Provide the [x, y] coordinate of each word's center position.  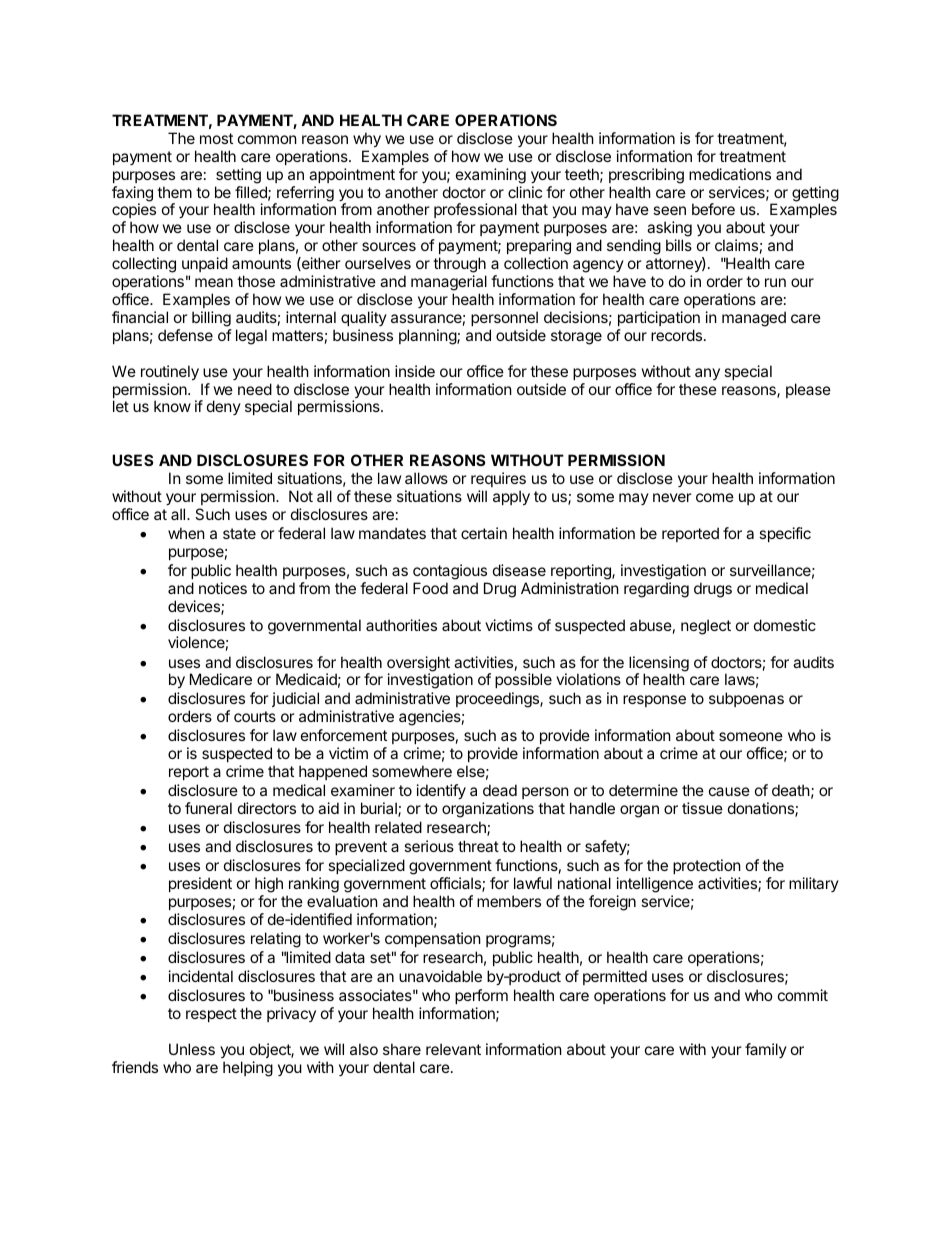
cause [729, 791]
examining [491, 176]
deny [224, 407]
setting [238, 176]
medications [730, 174]
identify [441, 791]
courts [255, 716]
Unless [192, 1049]
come [715, 497]
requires [498, 479]
